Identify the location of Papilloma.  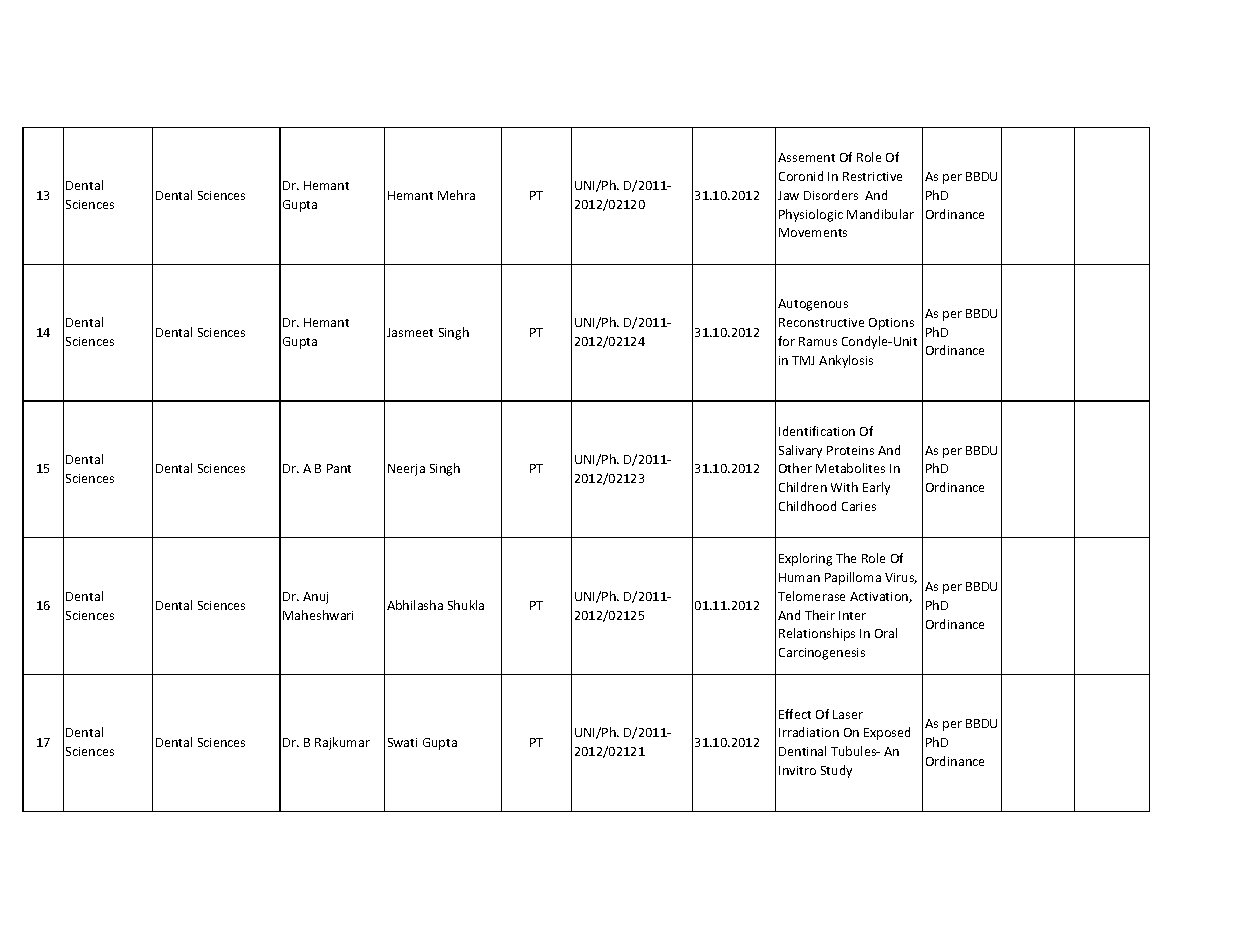
(853, 578).
